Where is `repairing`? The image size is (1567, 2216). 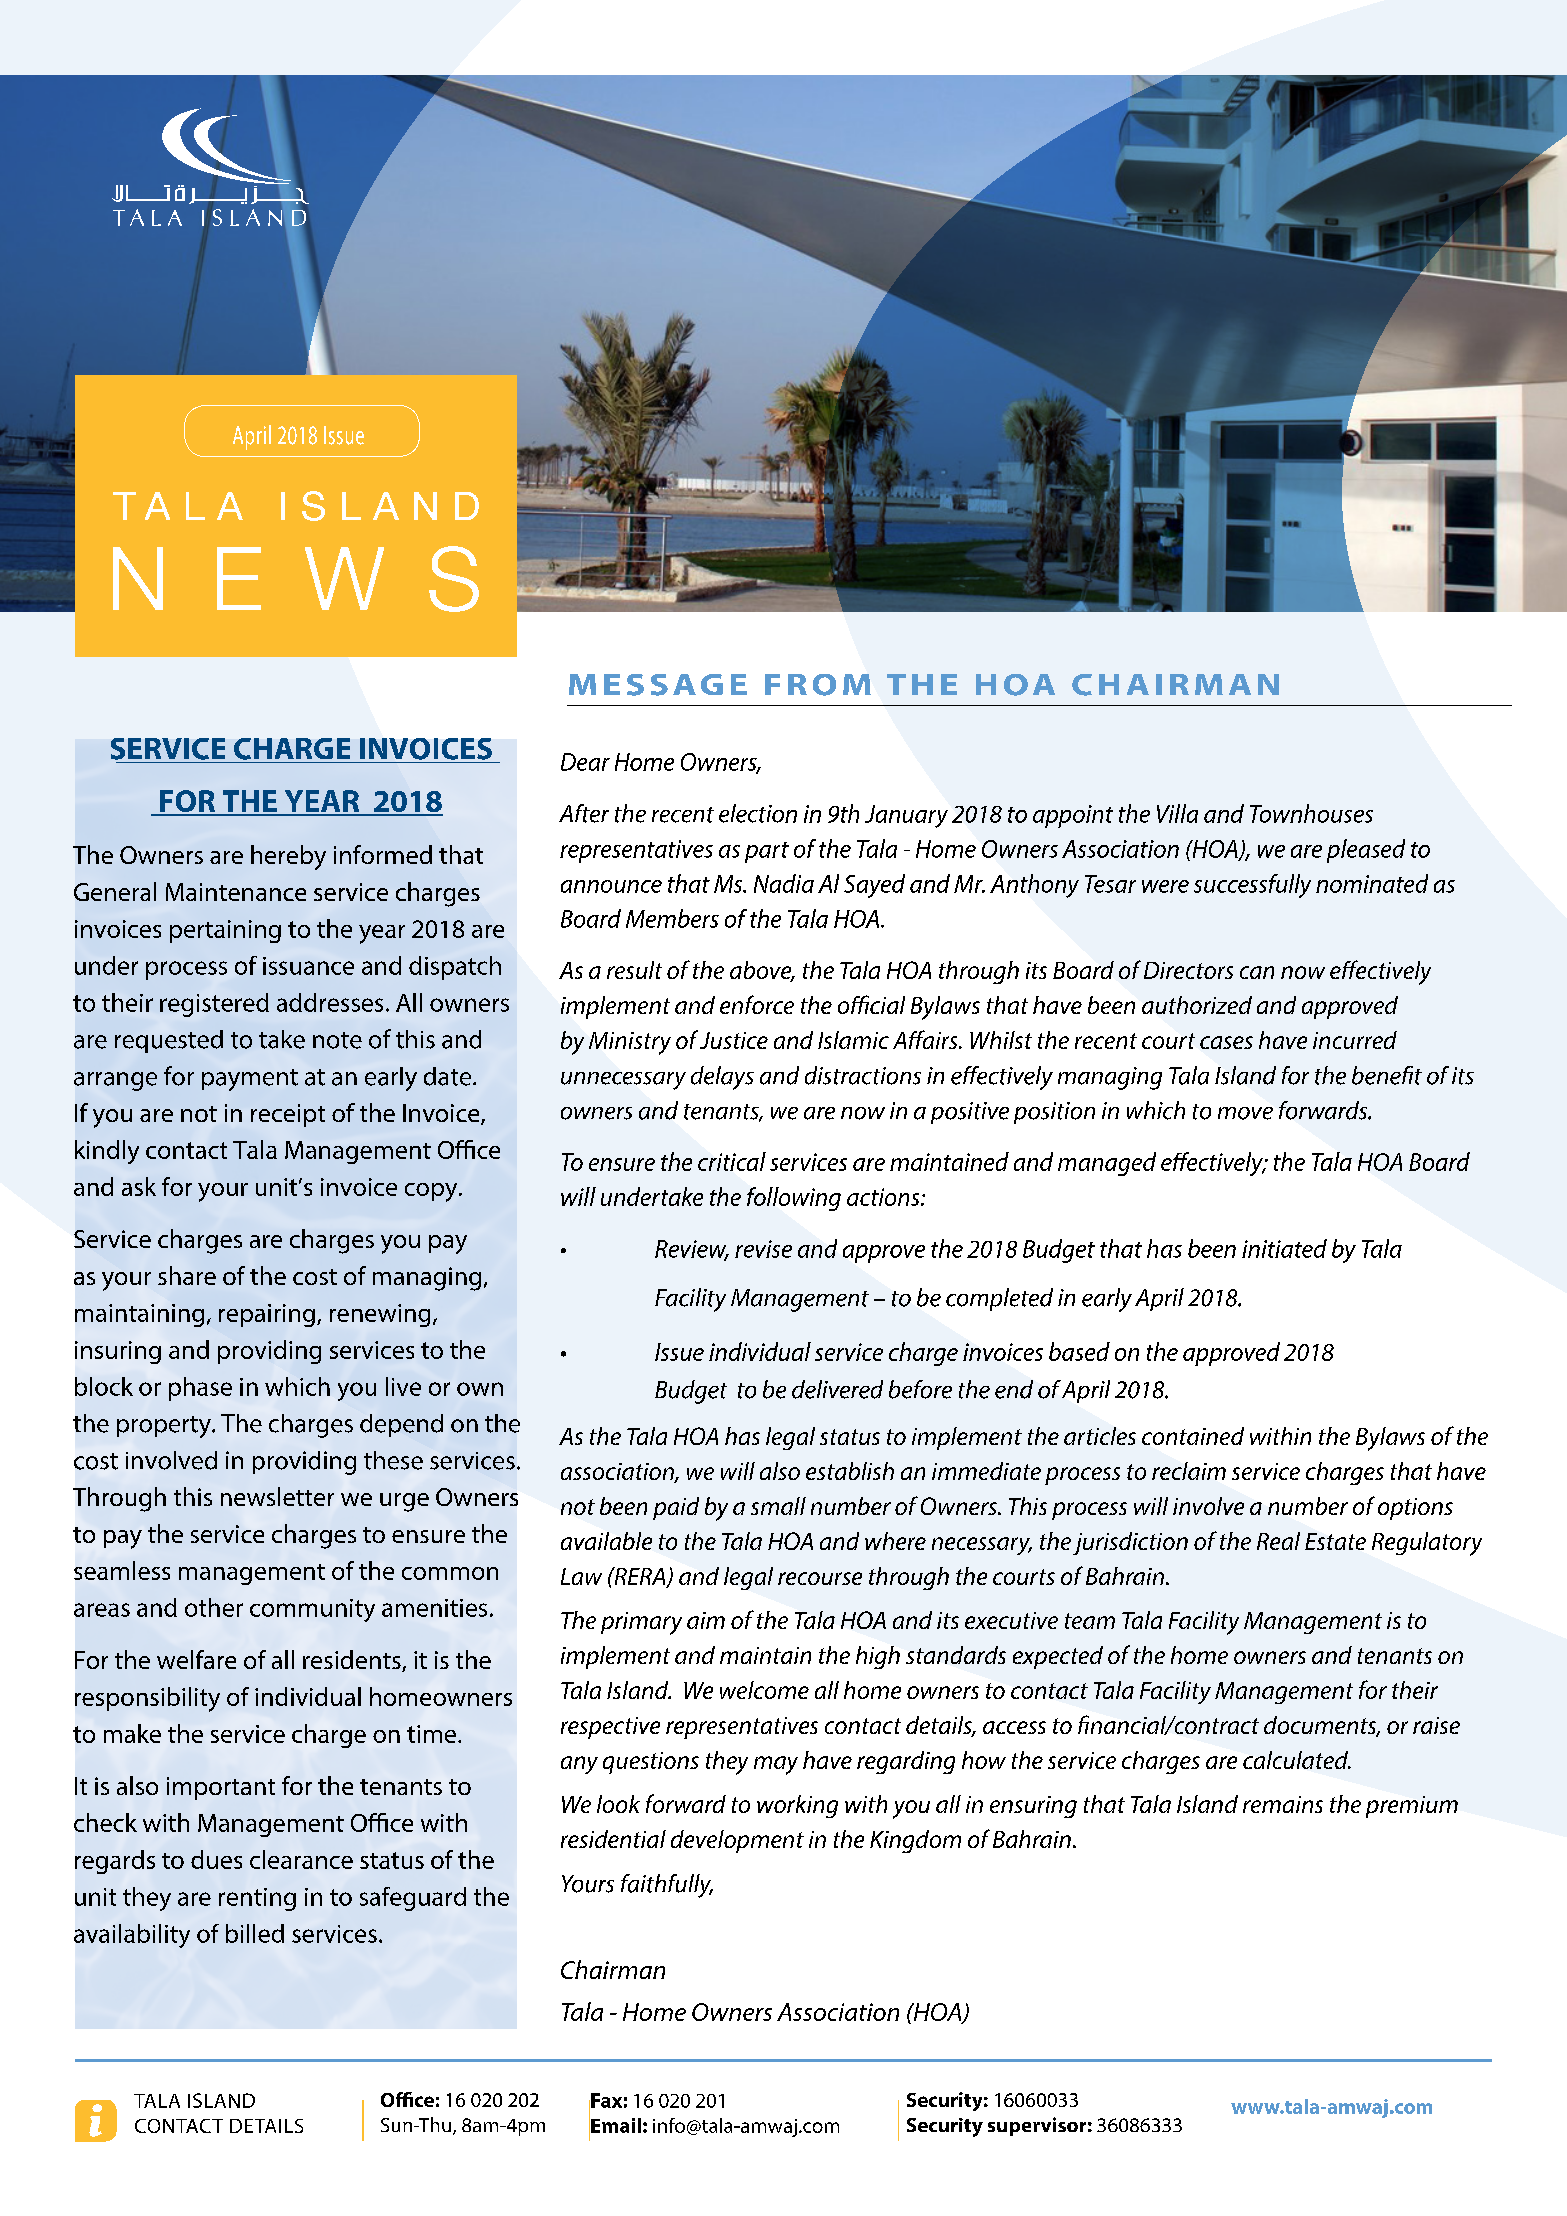
repairing is located at coordinates (267, 1315).
